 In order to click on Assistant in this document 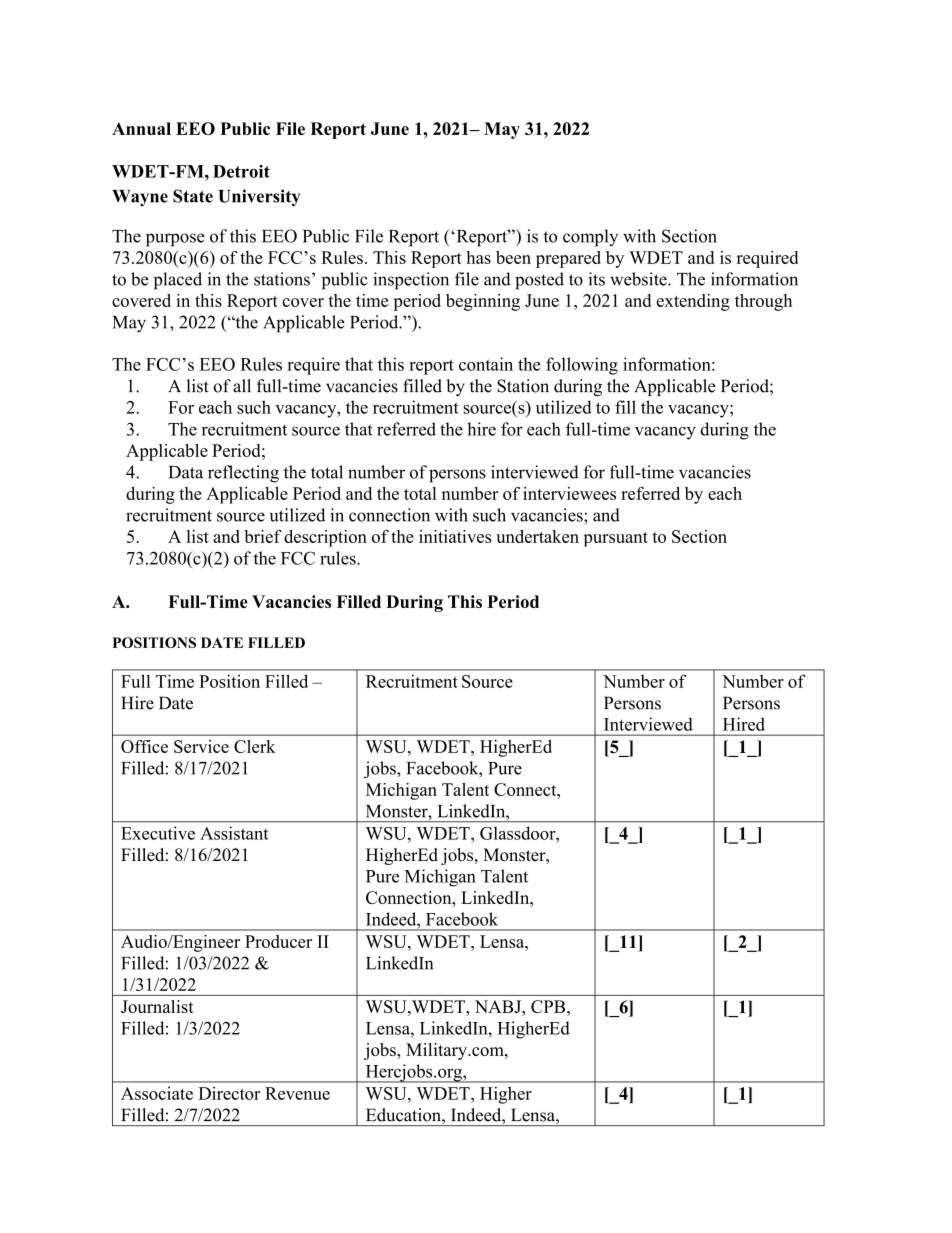, I will do `click(234, 833)`.
